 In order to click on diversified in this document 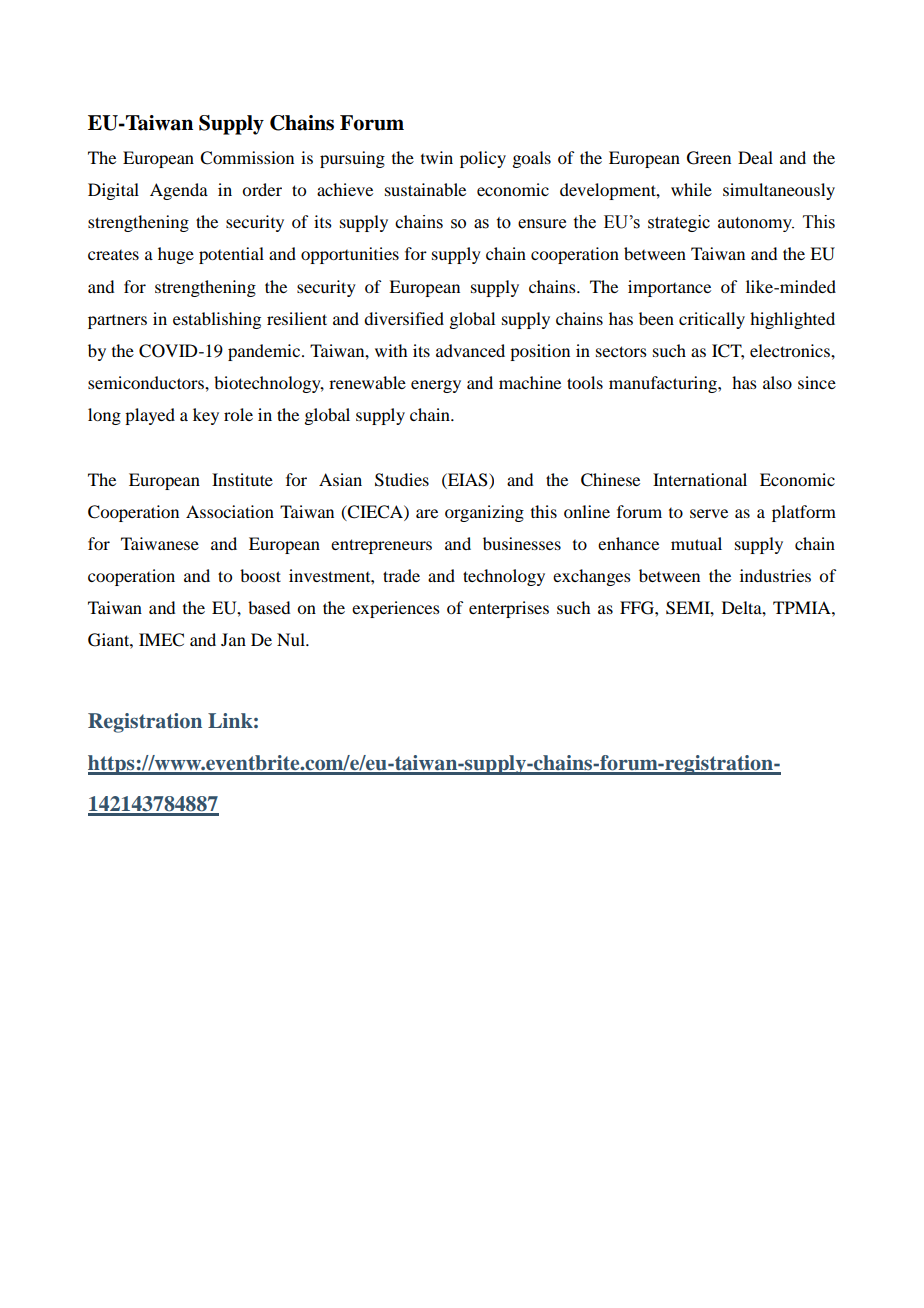, I will do `click(404, 318)`.
